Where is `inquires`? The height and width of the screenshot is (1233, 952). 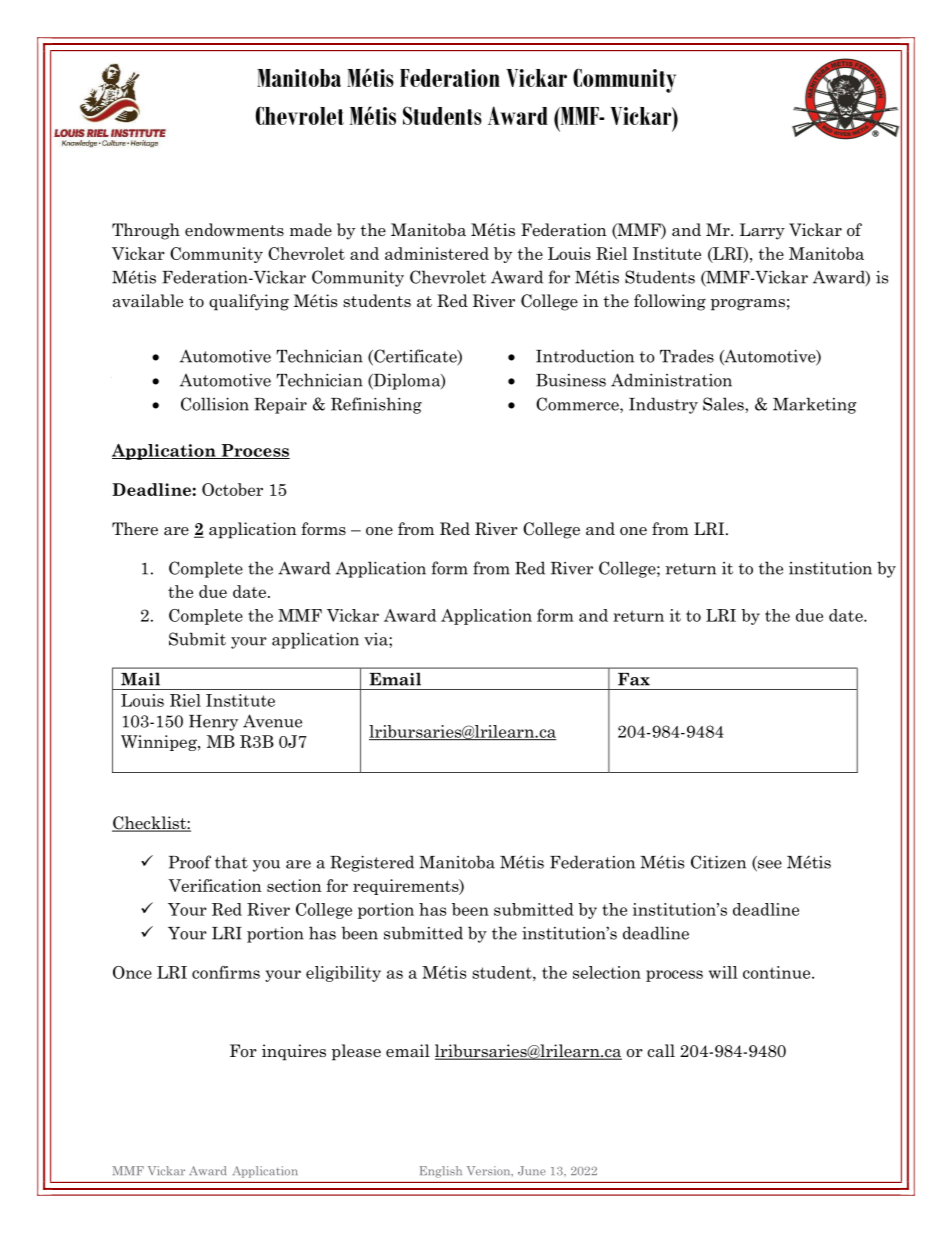
inquires is located at coordinates (294, 1052).
